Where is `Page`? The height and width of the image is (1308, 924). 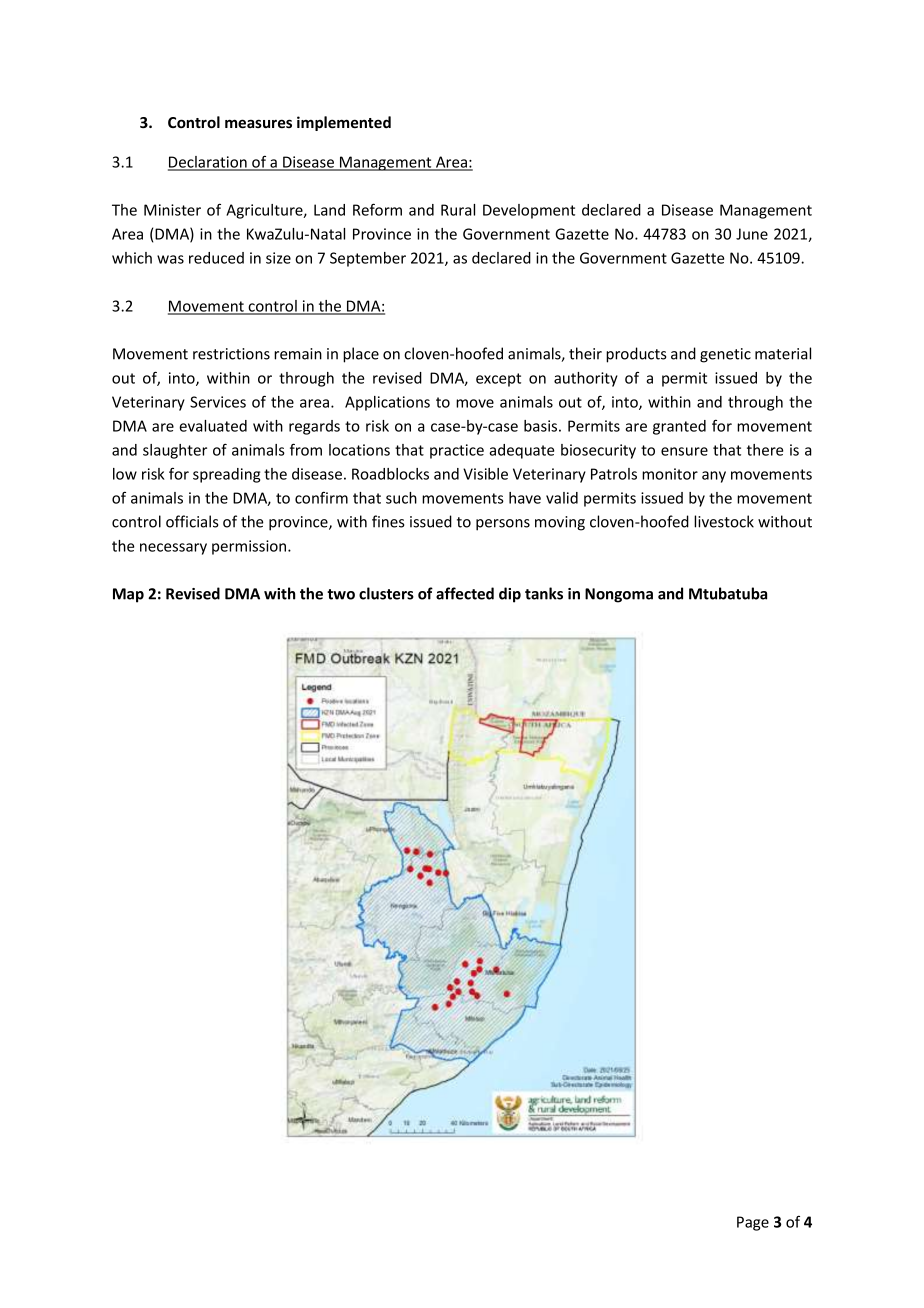
Page is located at coordinates (753, 1223).
